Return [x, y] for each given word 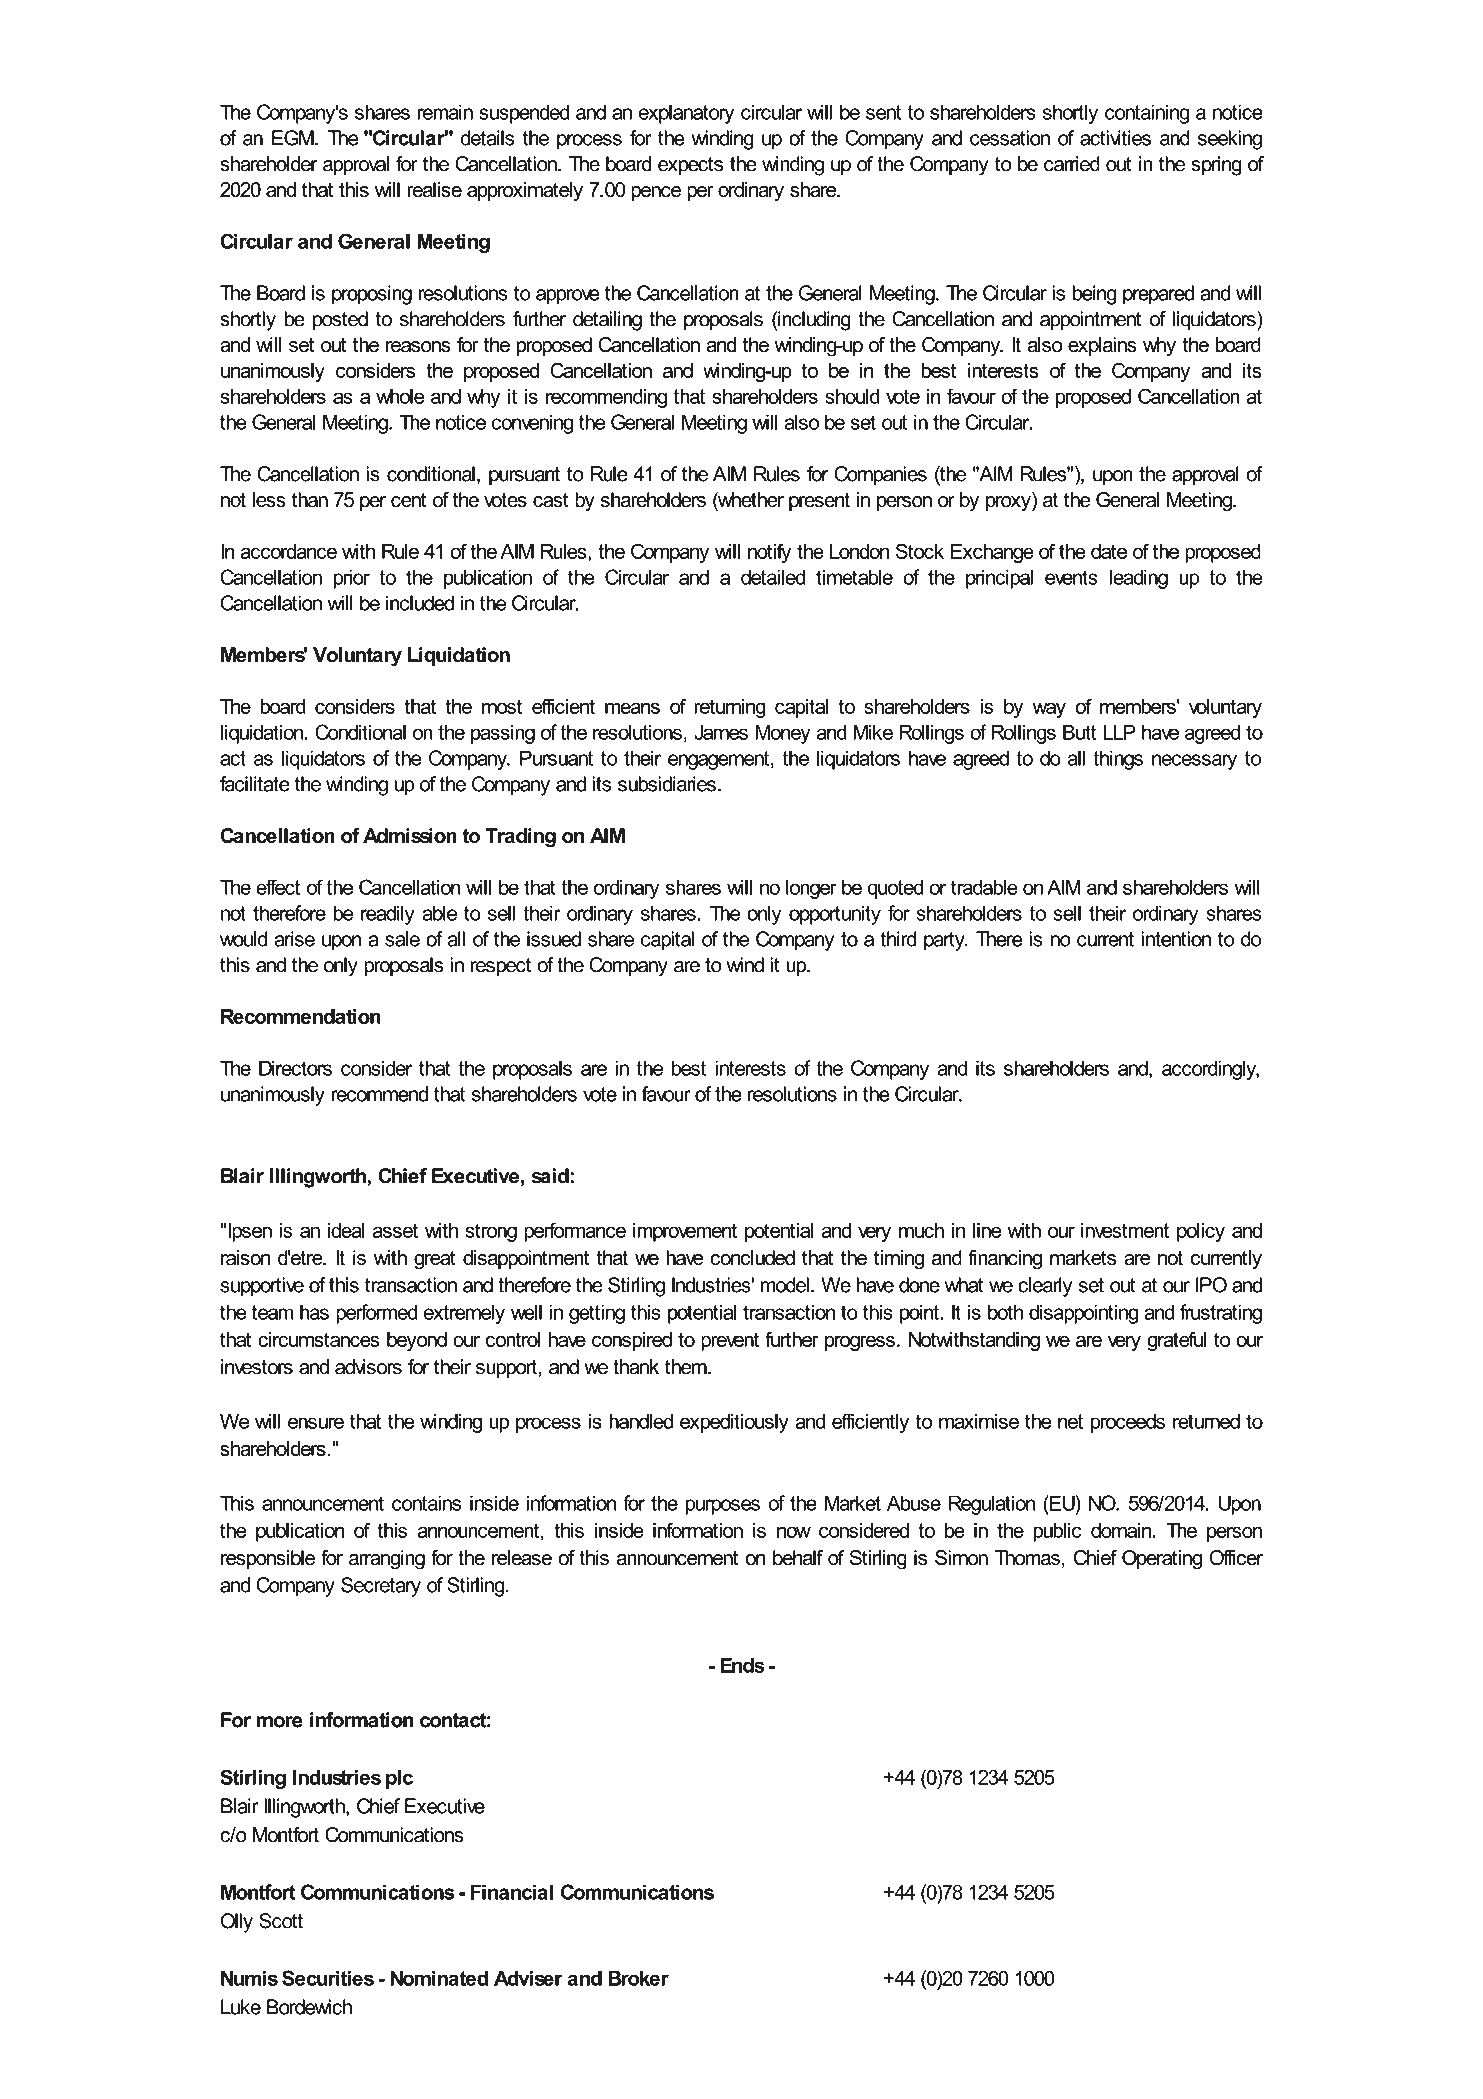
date [1109, 551]
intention [1176, 939]
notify [769, 553]
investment [1125, 1230]
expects [690, 166]
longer [811, 889]
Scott [281, 1921]
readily [388, 915]
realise [434, 190]
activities [1115, 138]
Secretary [381, 1587]
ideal [346, 1230]
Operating [1162, 1560]
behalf [798, 1558]
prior [352, 579]
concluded [752, 1258]
